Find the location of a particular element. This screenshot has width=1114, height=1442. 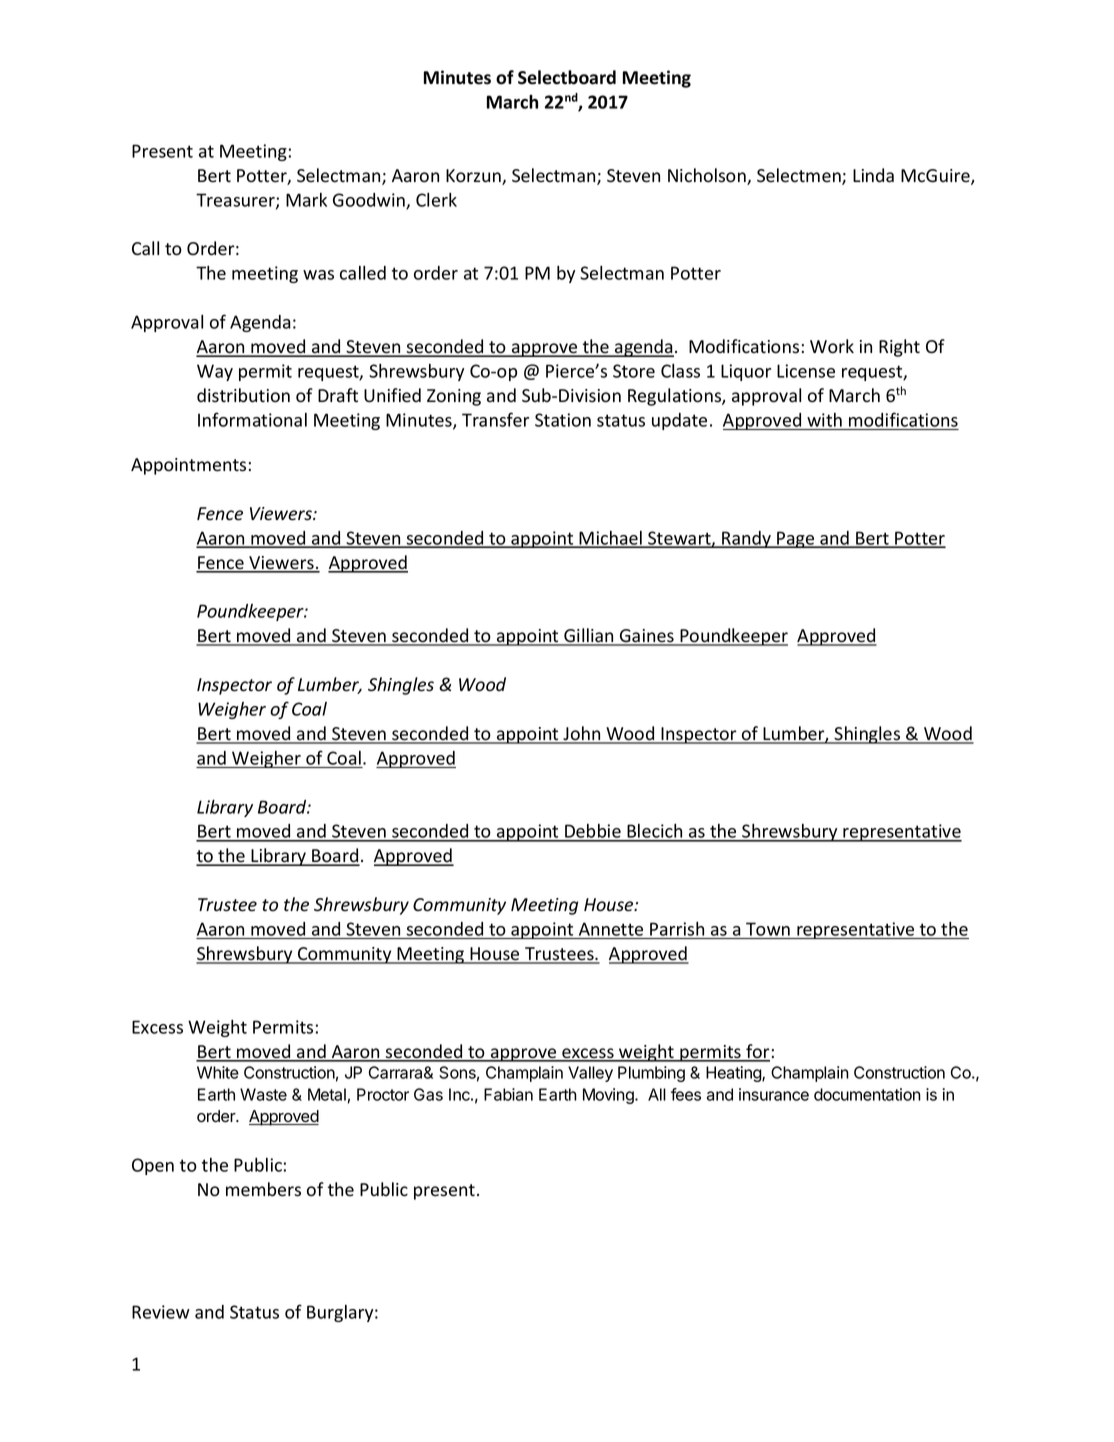

Gillian is located at coordinates (589, 636).
